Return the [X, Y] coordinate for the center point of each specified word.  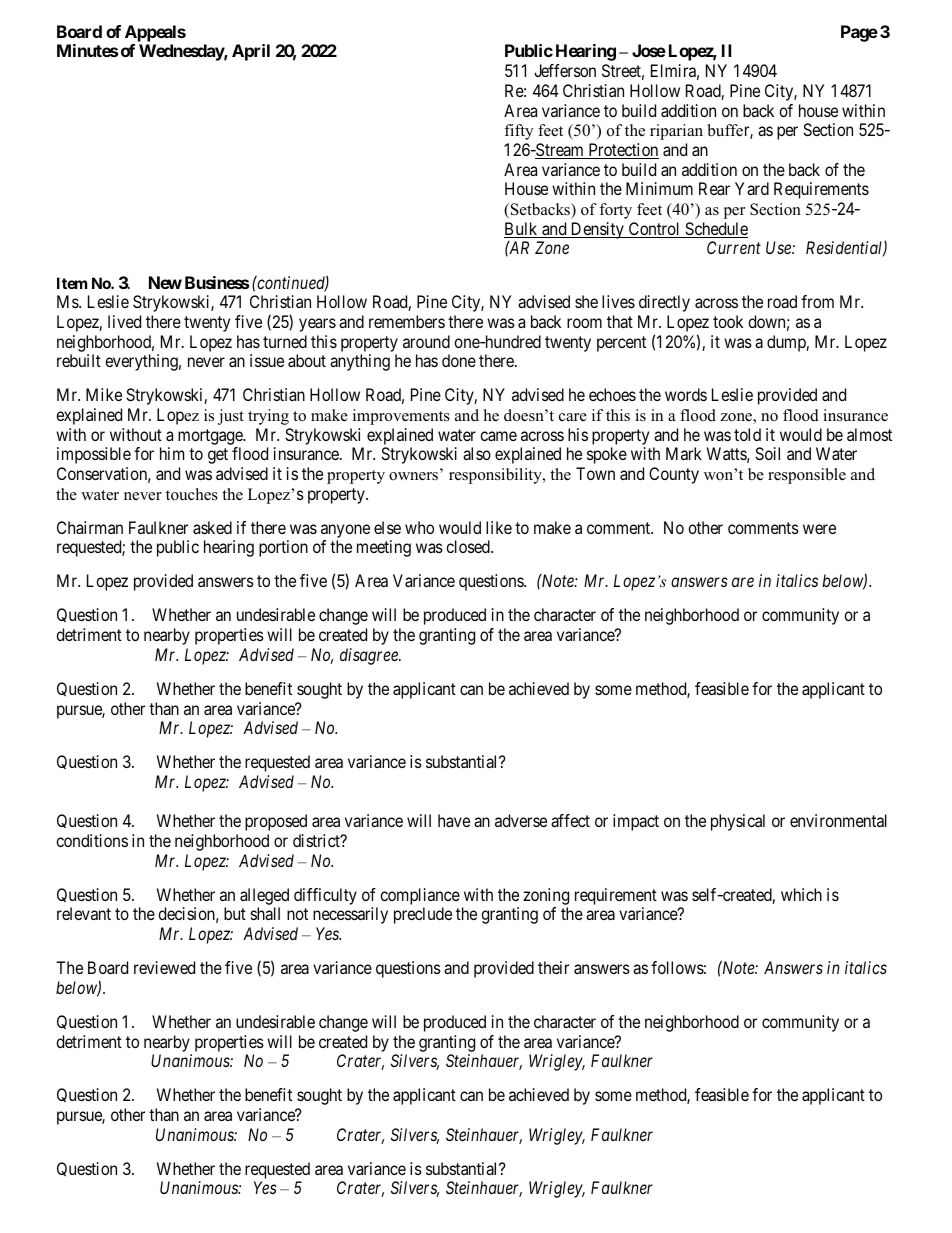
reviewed [164, 967]
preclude [423, 915]
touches [192, 494]
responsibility [496, 476]
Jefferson [565, 70]
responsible [807, 476]
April [251, 52]
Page [859, 33]
